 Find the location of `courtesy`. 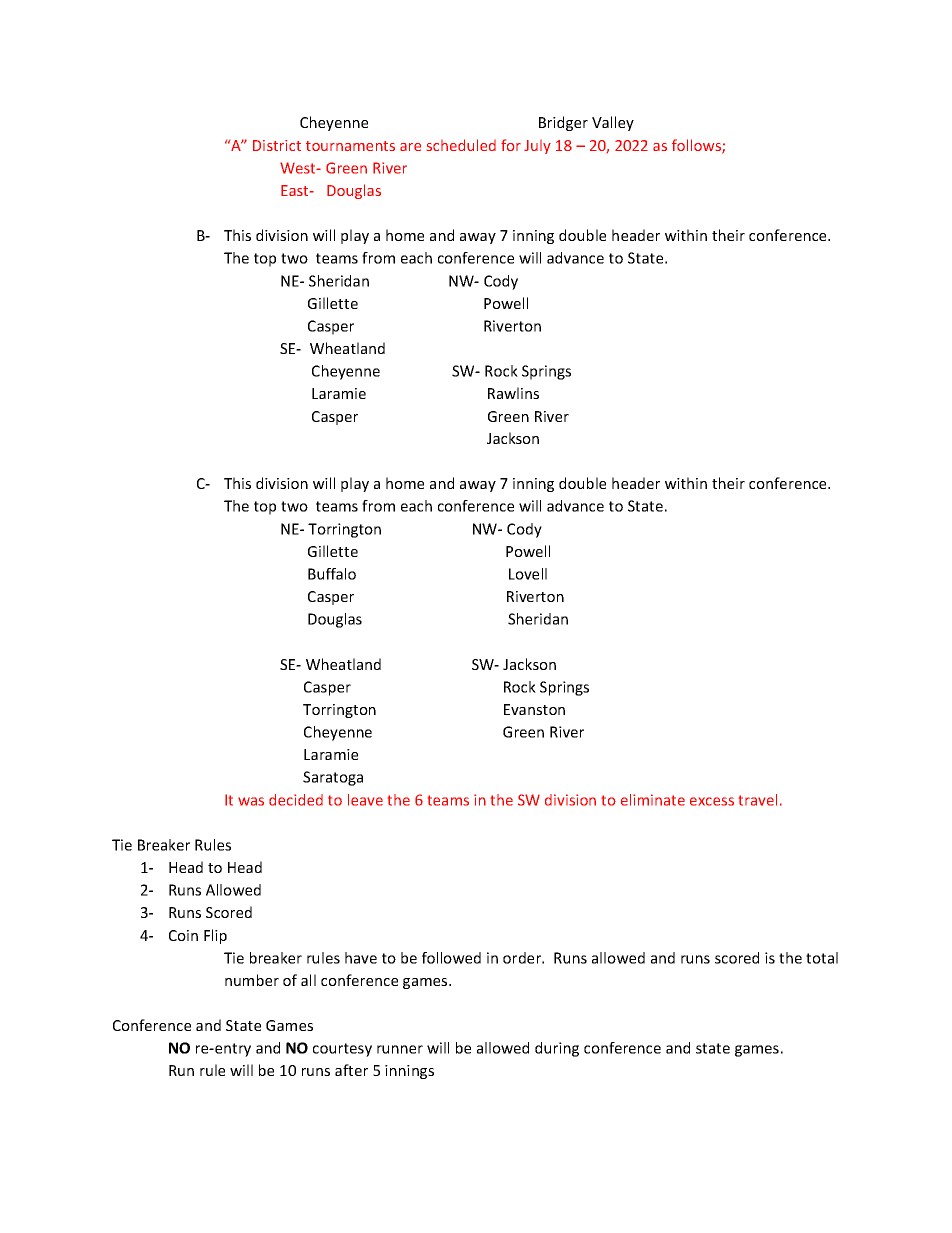

courtesy is located at coordinates (342, 1050).
